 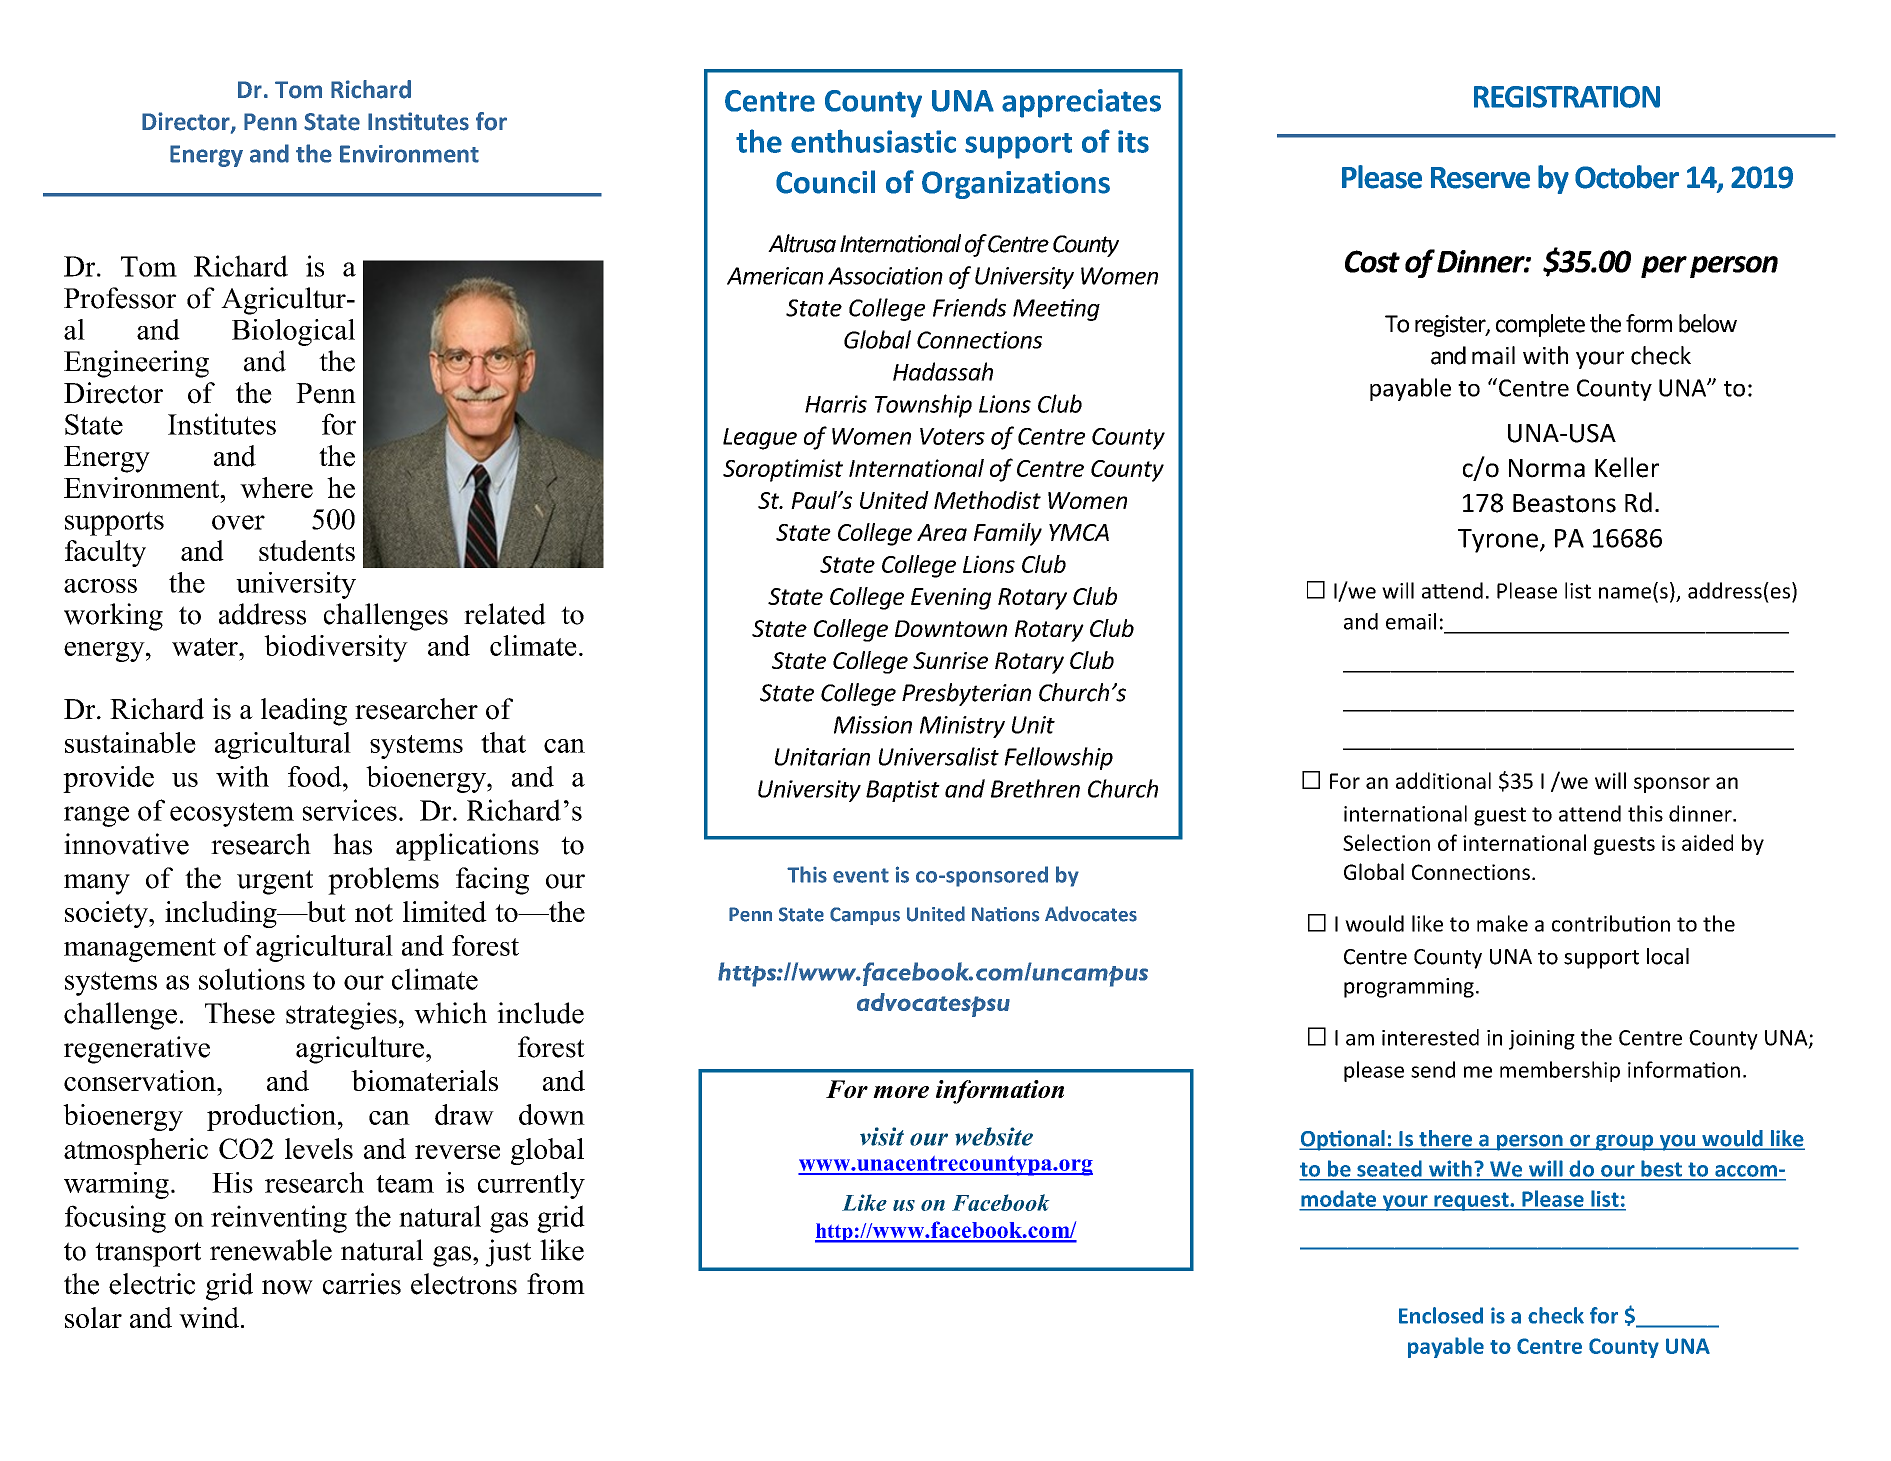 I want to click on REGISTRATION, so click(x=1567, y=97).
